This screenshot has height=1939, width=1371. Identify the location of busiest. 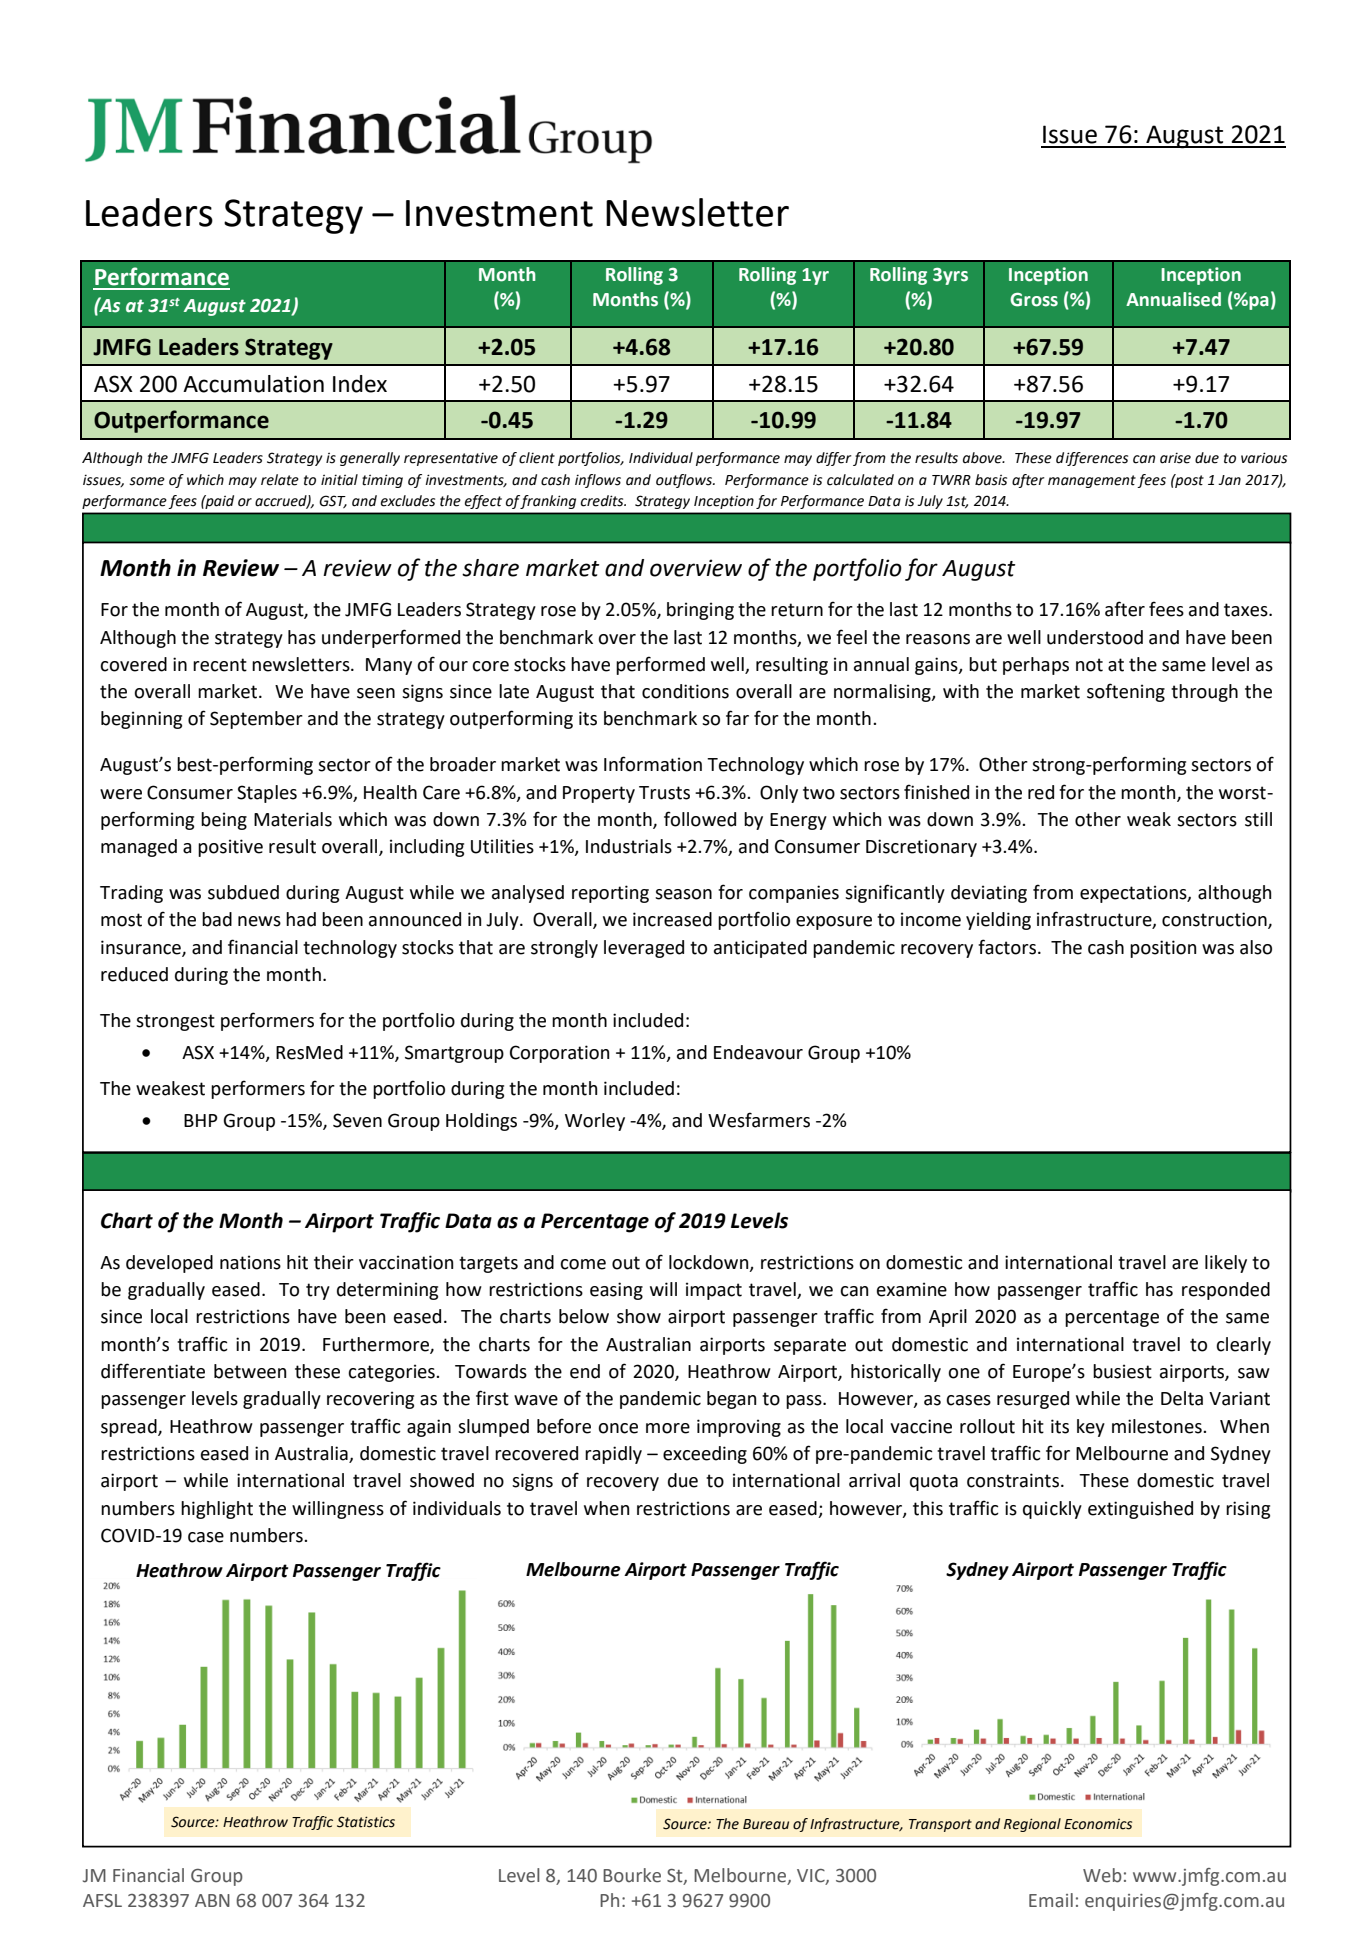
(1122, 1371).
